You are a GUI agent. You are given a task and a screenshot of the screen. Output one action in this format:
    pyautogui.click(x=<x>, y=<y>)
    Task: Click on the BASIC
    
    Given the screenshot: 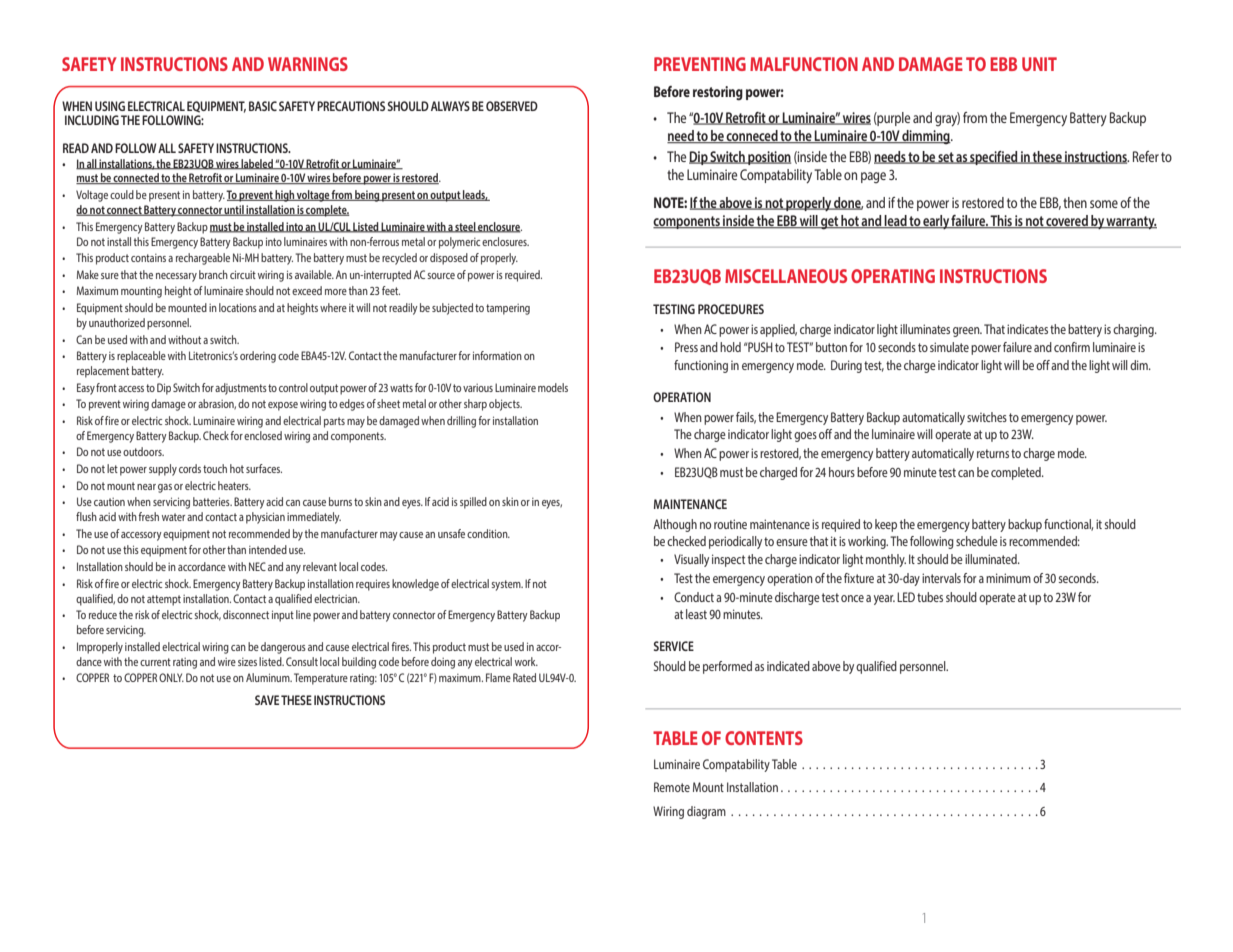 What is the action you would take?
    pyautogui.click(x=263, y=106)
